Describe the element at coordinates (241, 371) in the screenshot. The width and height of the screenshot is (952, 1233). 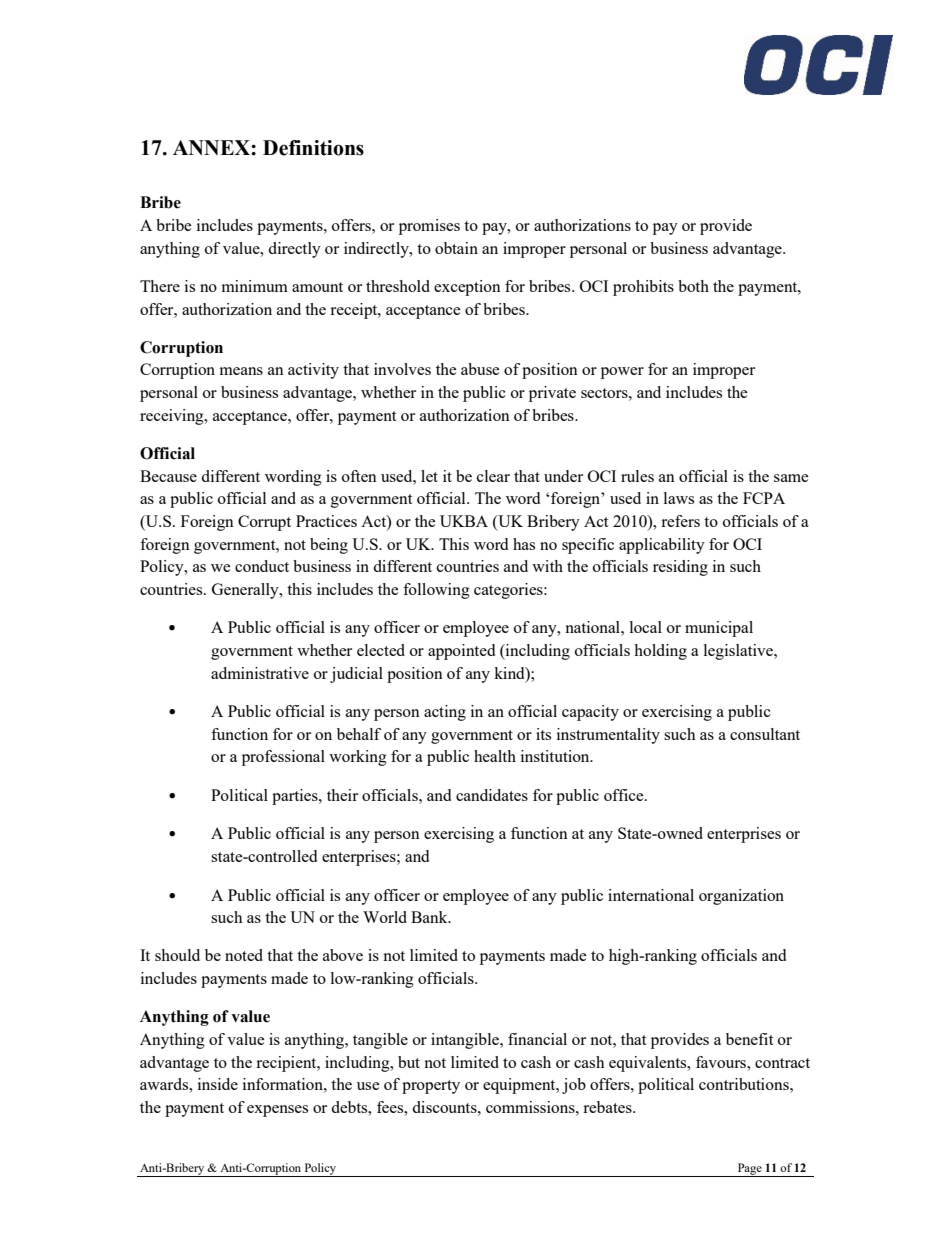
I see `means` at that location.
